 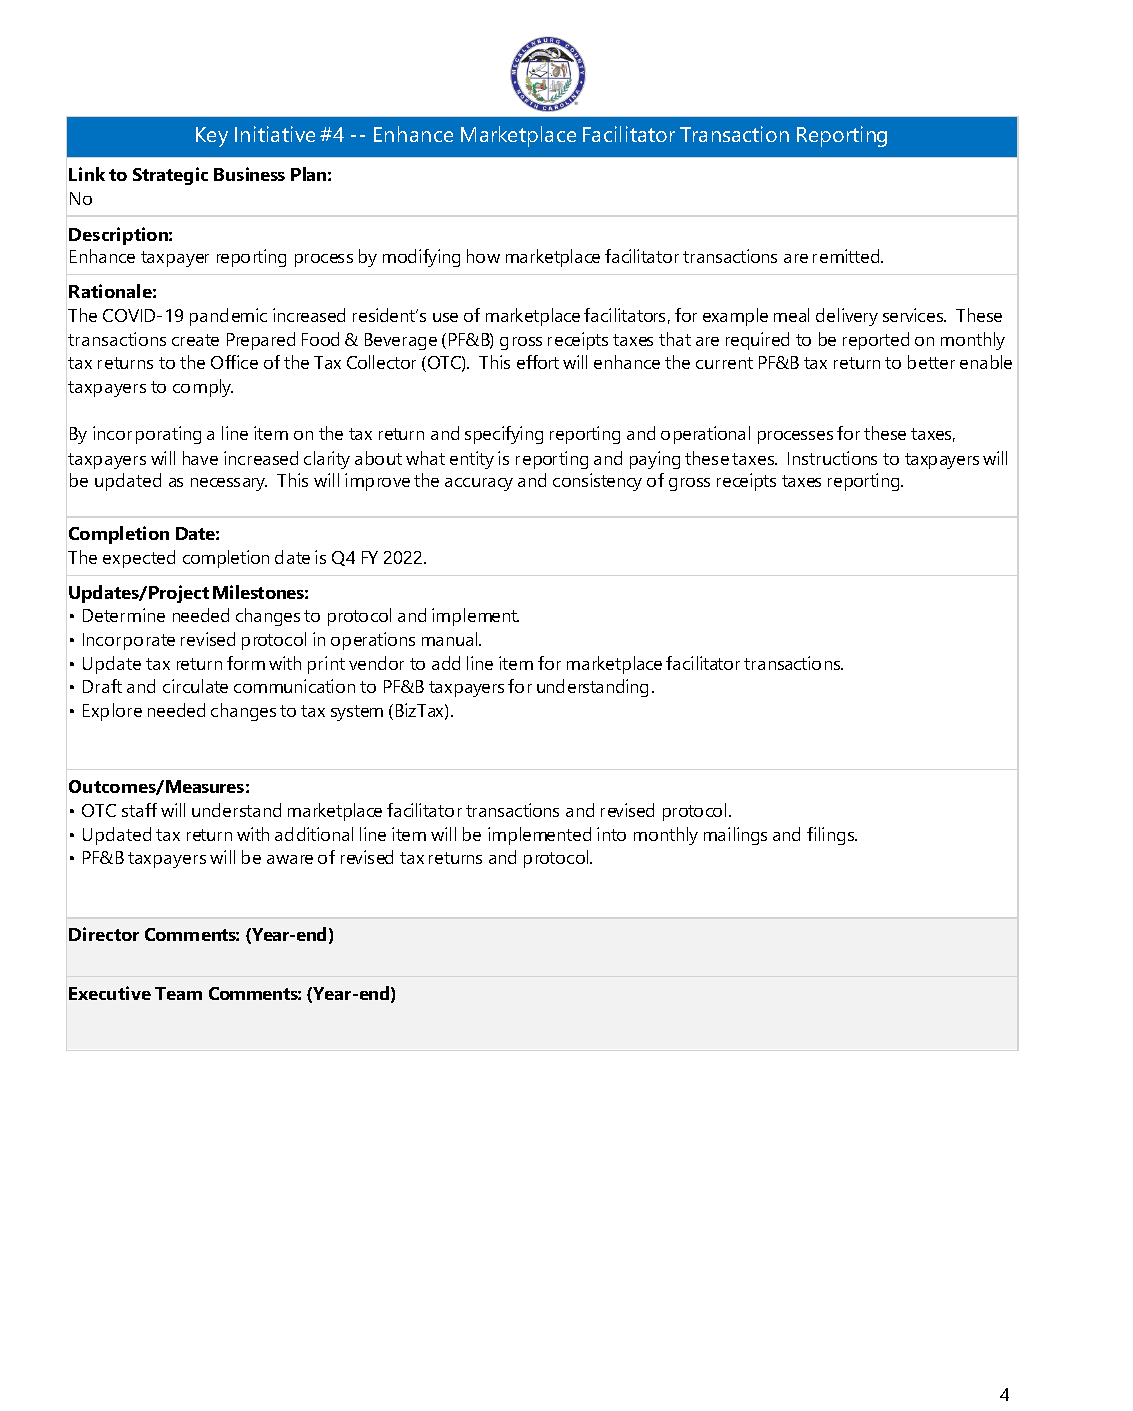 What do you see at coordinates (451, 639) in the screenshot?
I see `manual` at bounding box center [451, 639].
